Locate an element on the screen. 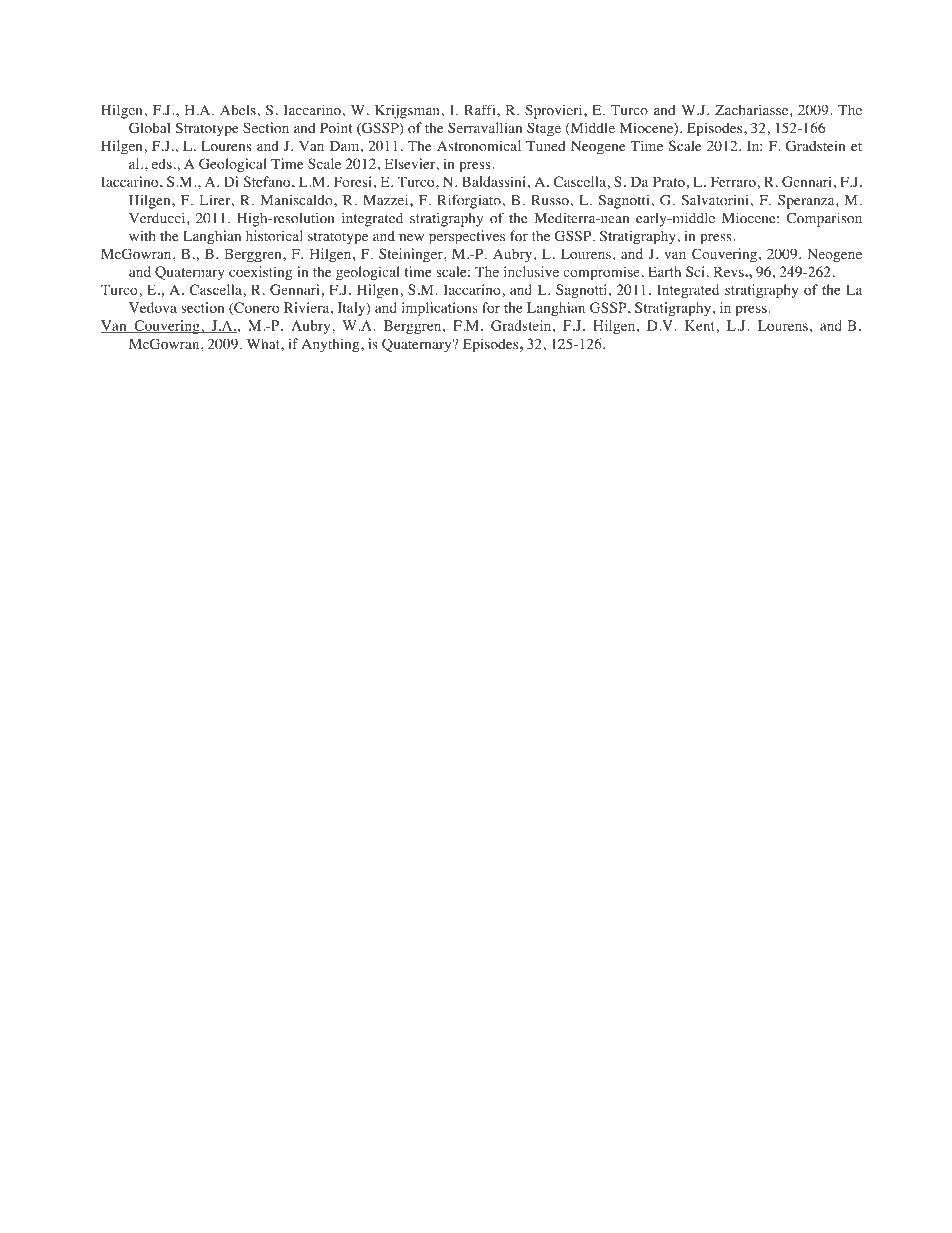 The height and width of the screenshot is (1233, 952). Stage is located at coordinates (544, 129).
